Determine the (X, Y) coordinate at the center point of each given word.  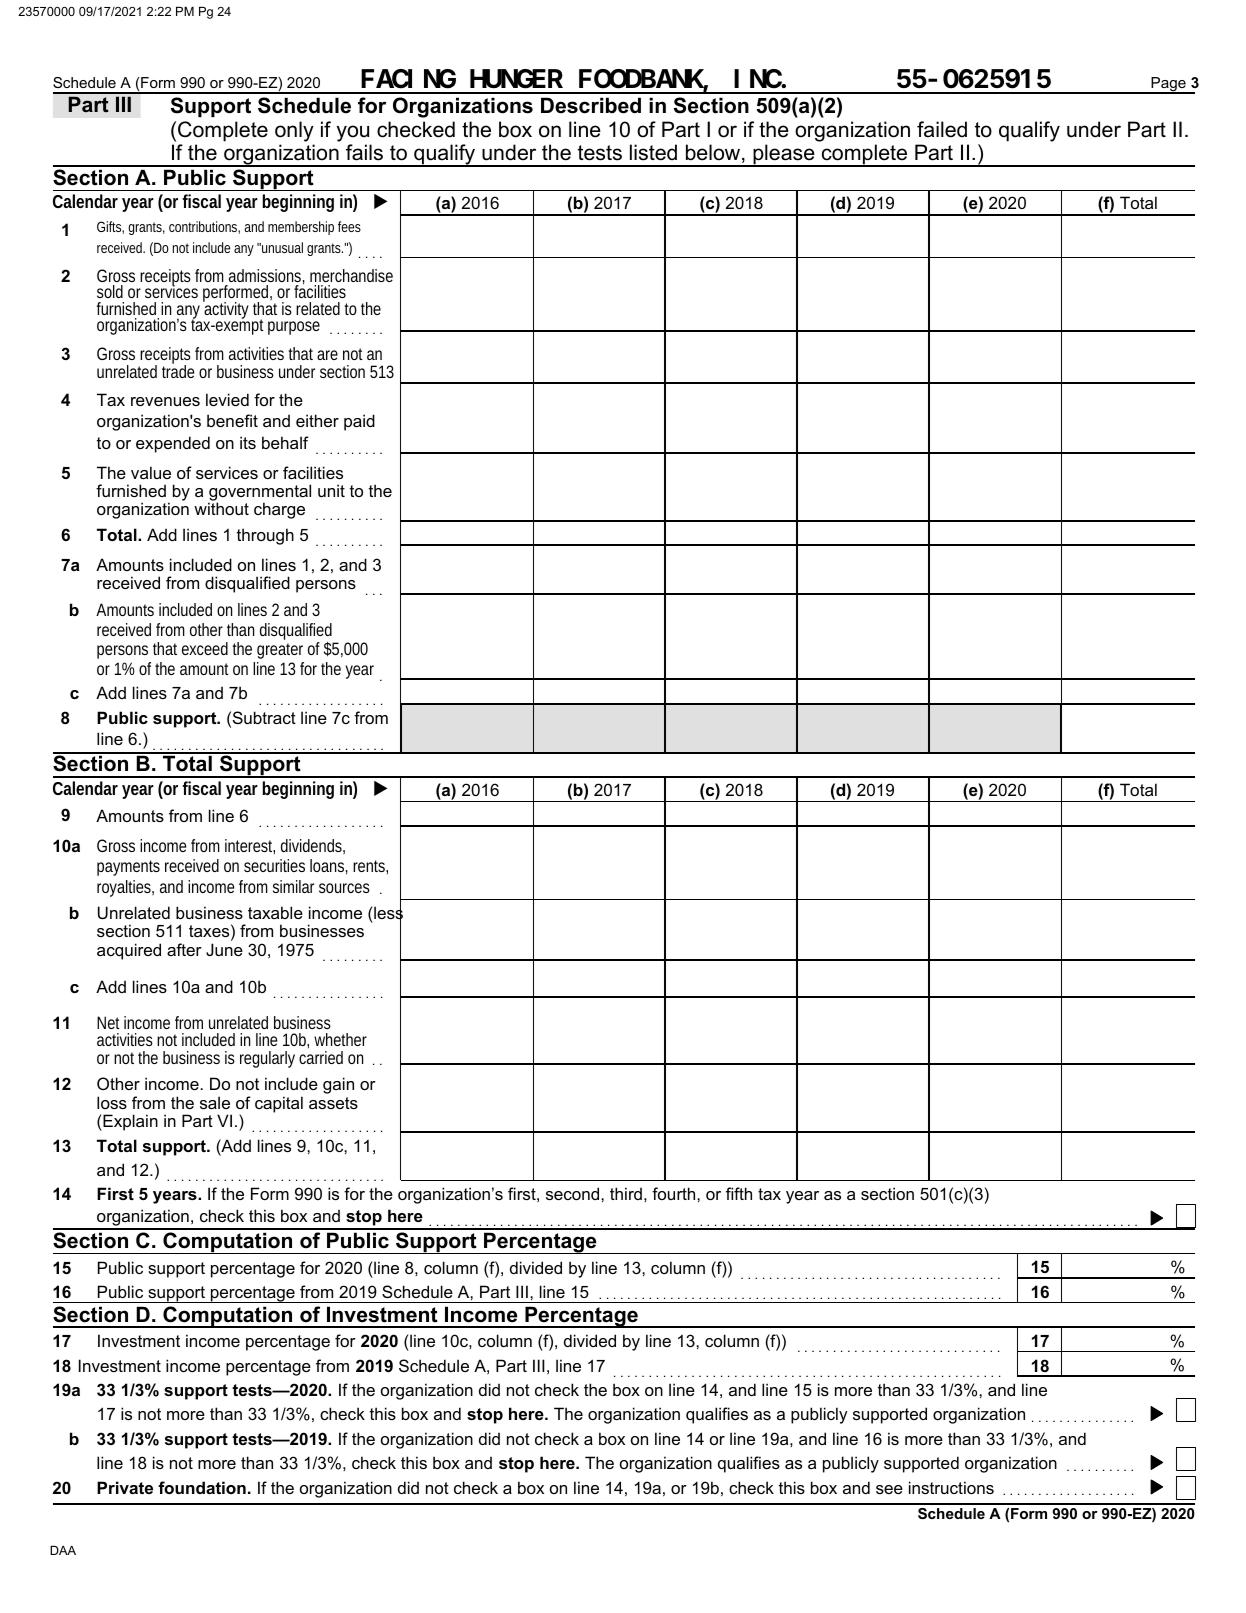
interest (250, 846)
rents (370, 867)
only (294, 131)
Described (591, 105)
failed (942, 129)
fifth (739, 1193)
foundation (202, 1487)
